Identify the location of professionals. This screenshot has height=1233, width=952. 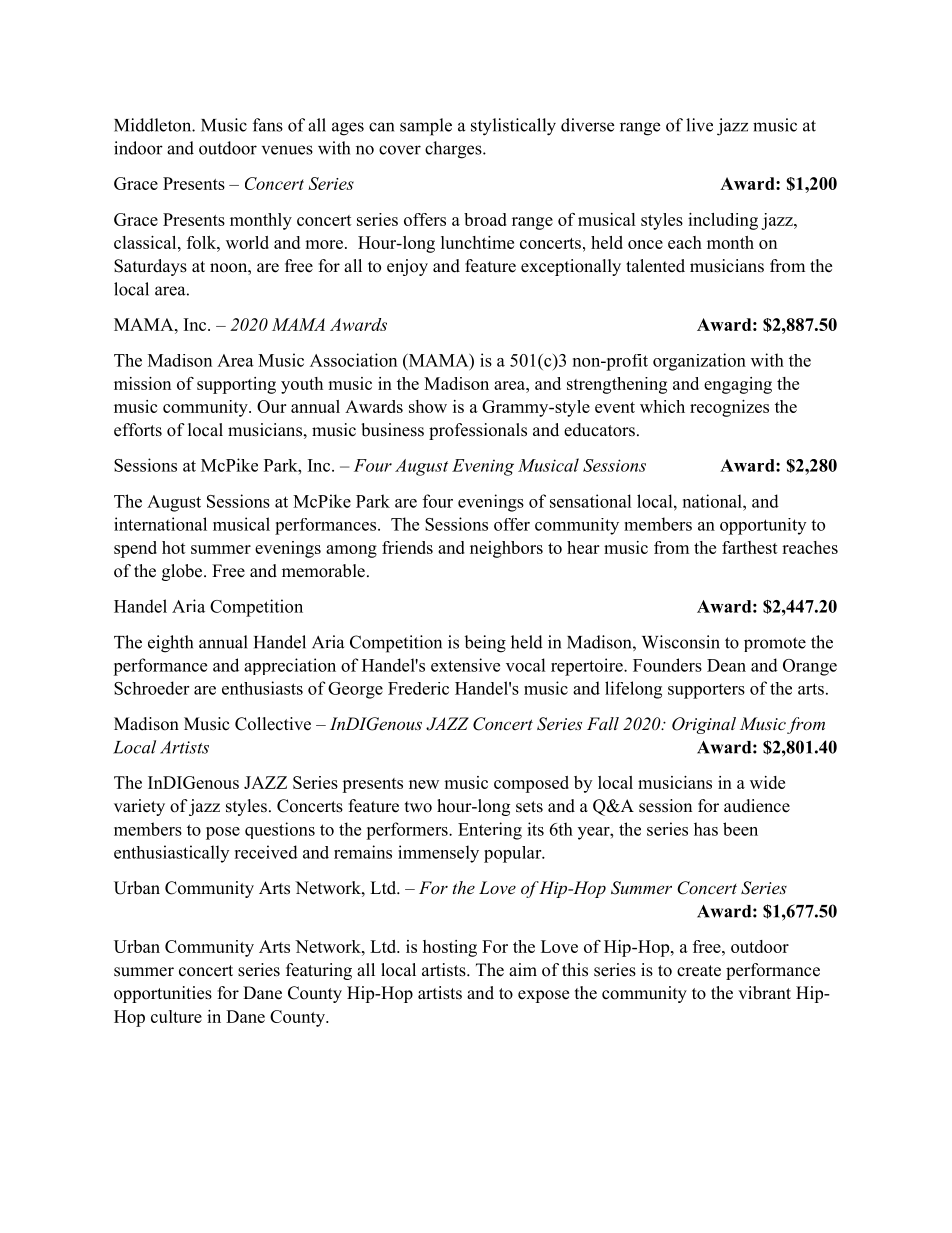
(478, 431).
